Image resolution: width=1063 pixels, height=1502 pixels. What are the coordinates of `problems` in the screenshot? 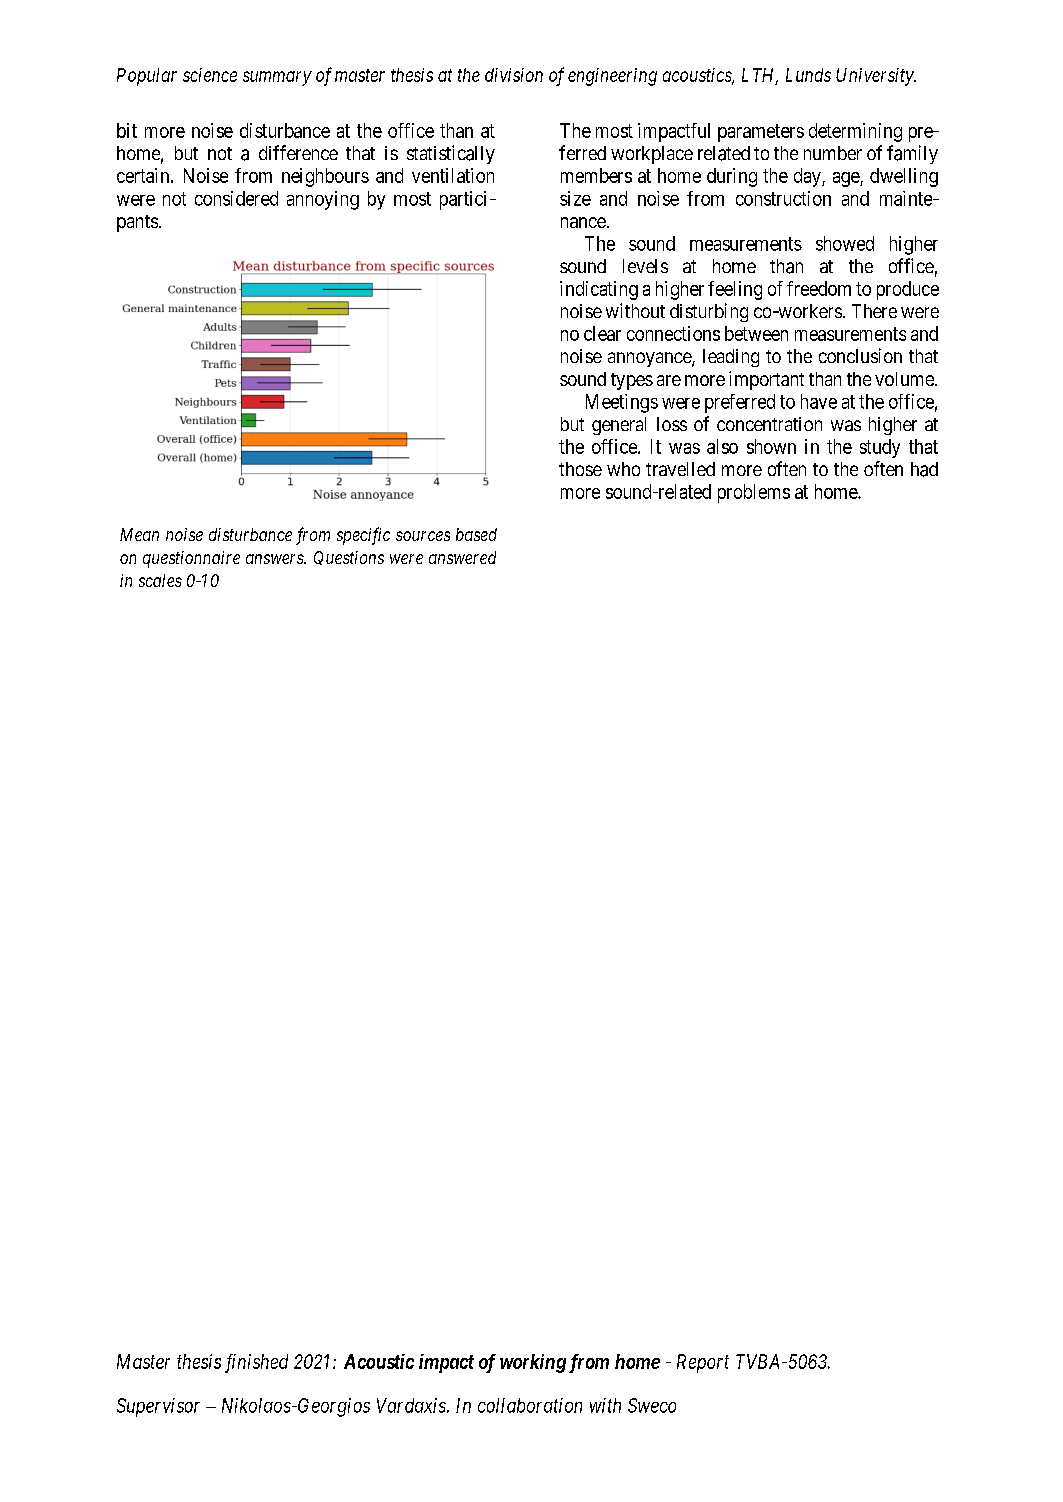 It's located at (754, 493).
